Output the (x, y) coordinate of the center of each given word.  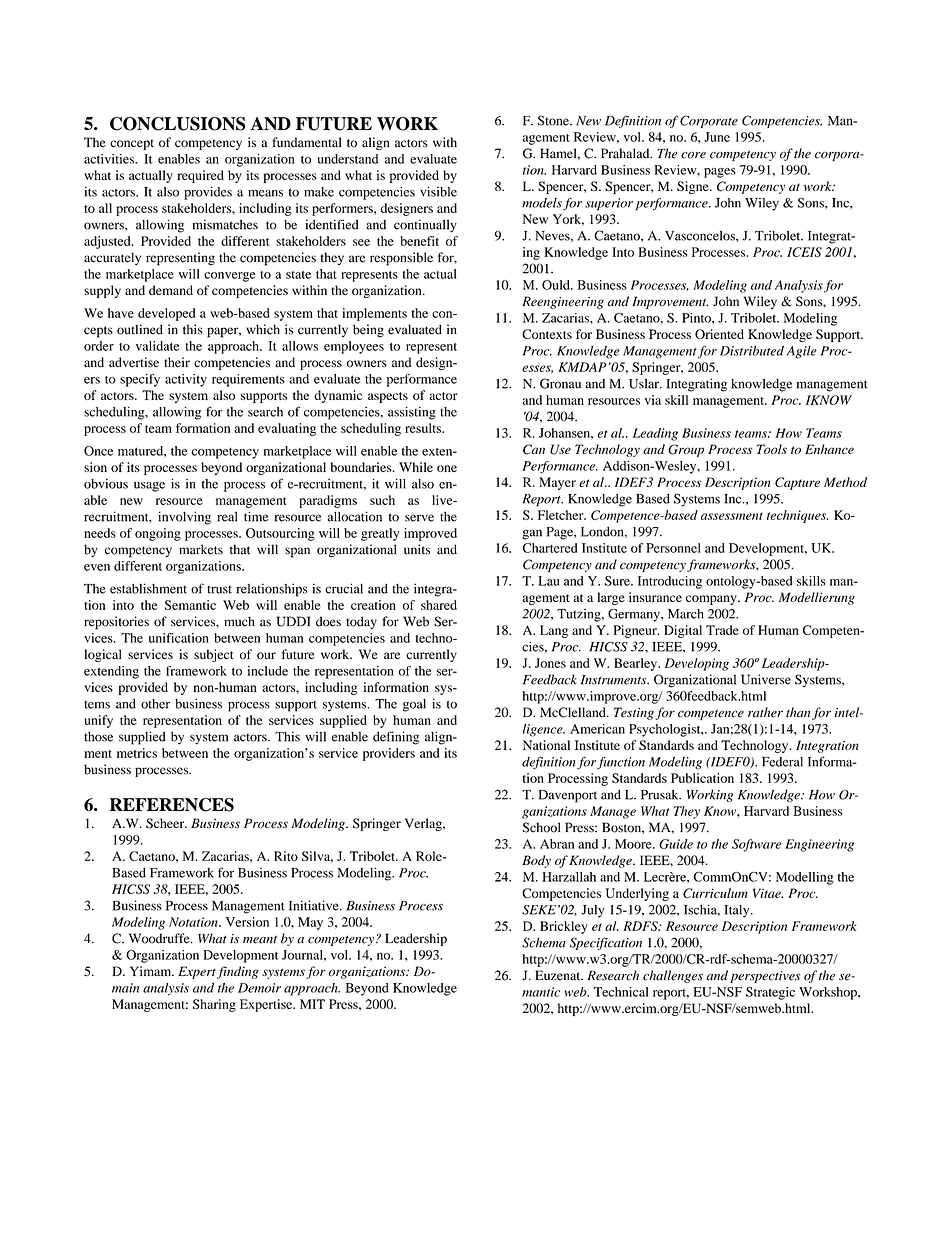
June (717, 137)
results (424, 428)
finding (238, 972)
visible (438, 191)
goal (414, 705)
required (200, 176)
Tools (772, 449)
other (155, 704)
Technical (621, 992)
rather (765, 712)
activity (186, 380)
